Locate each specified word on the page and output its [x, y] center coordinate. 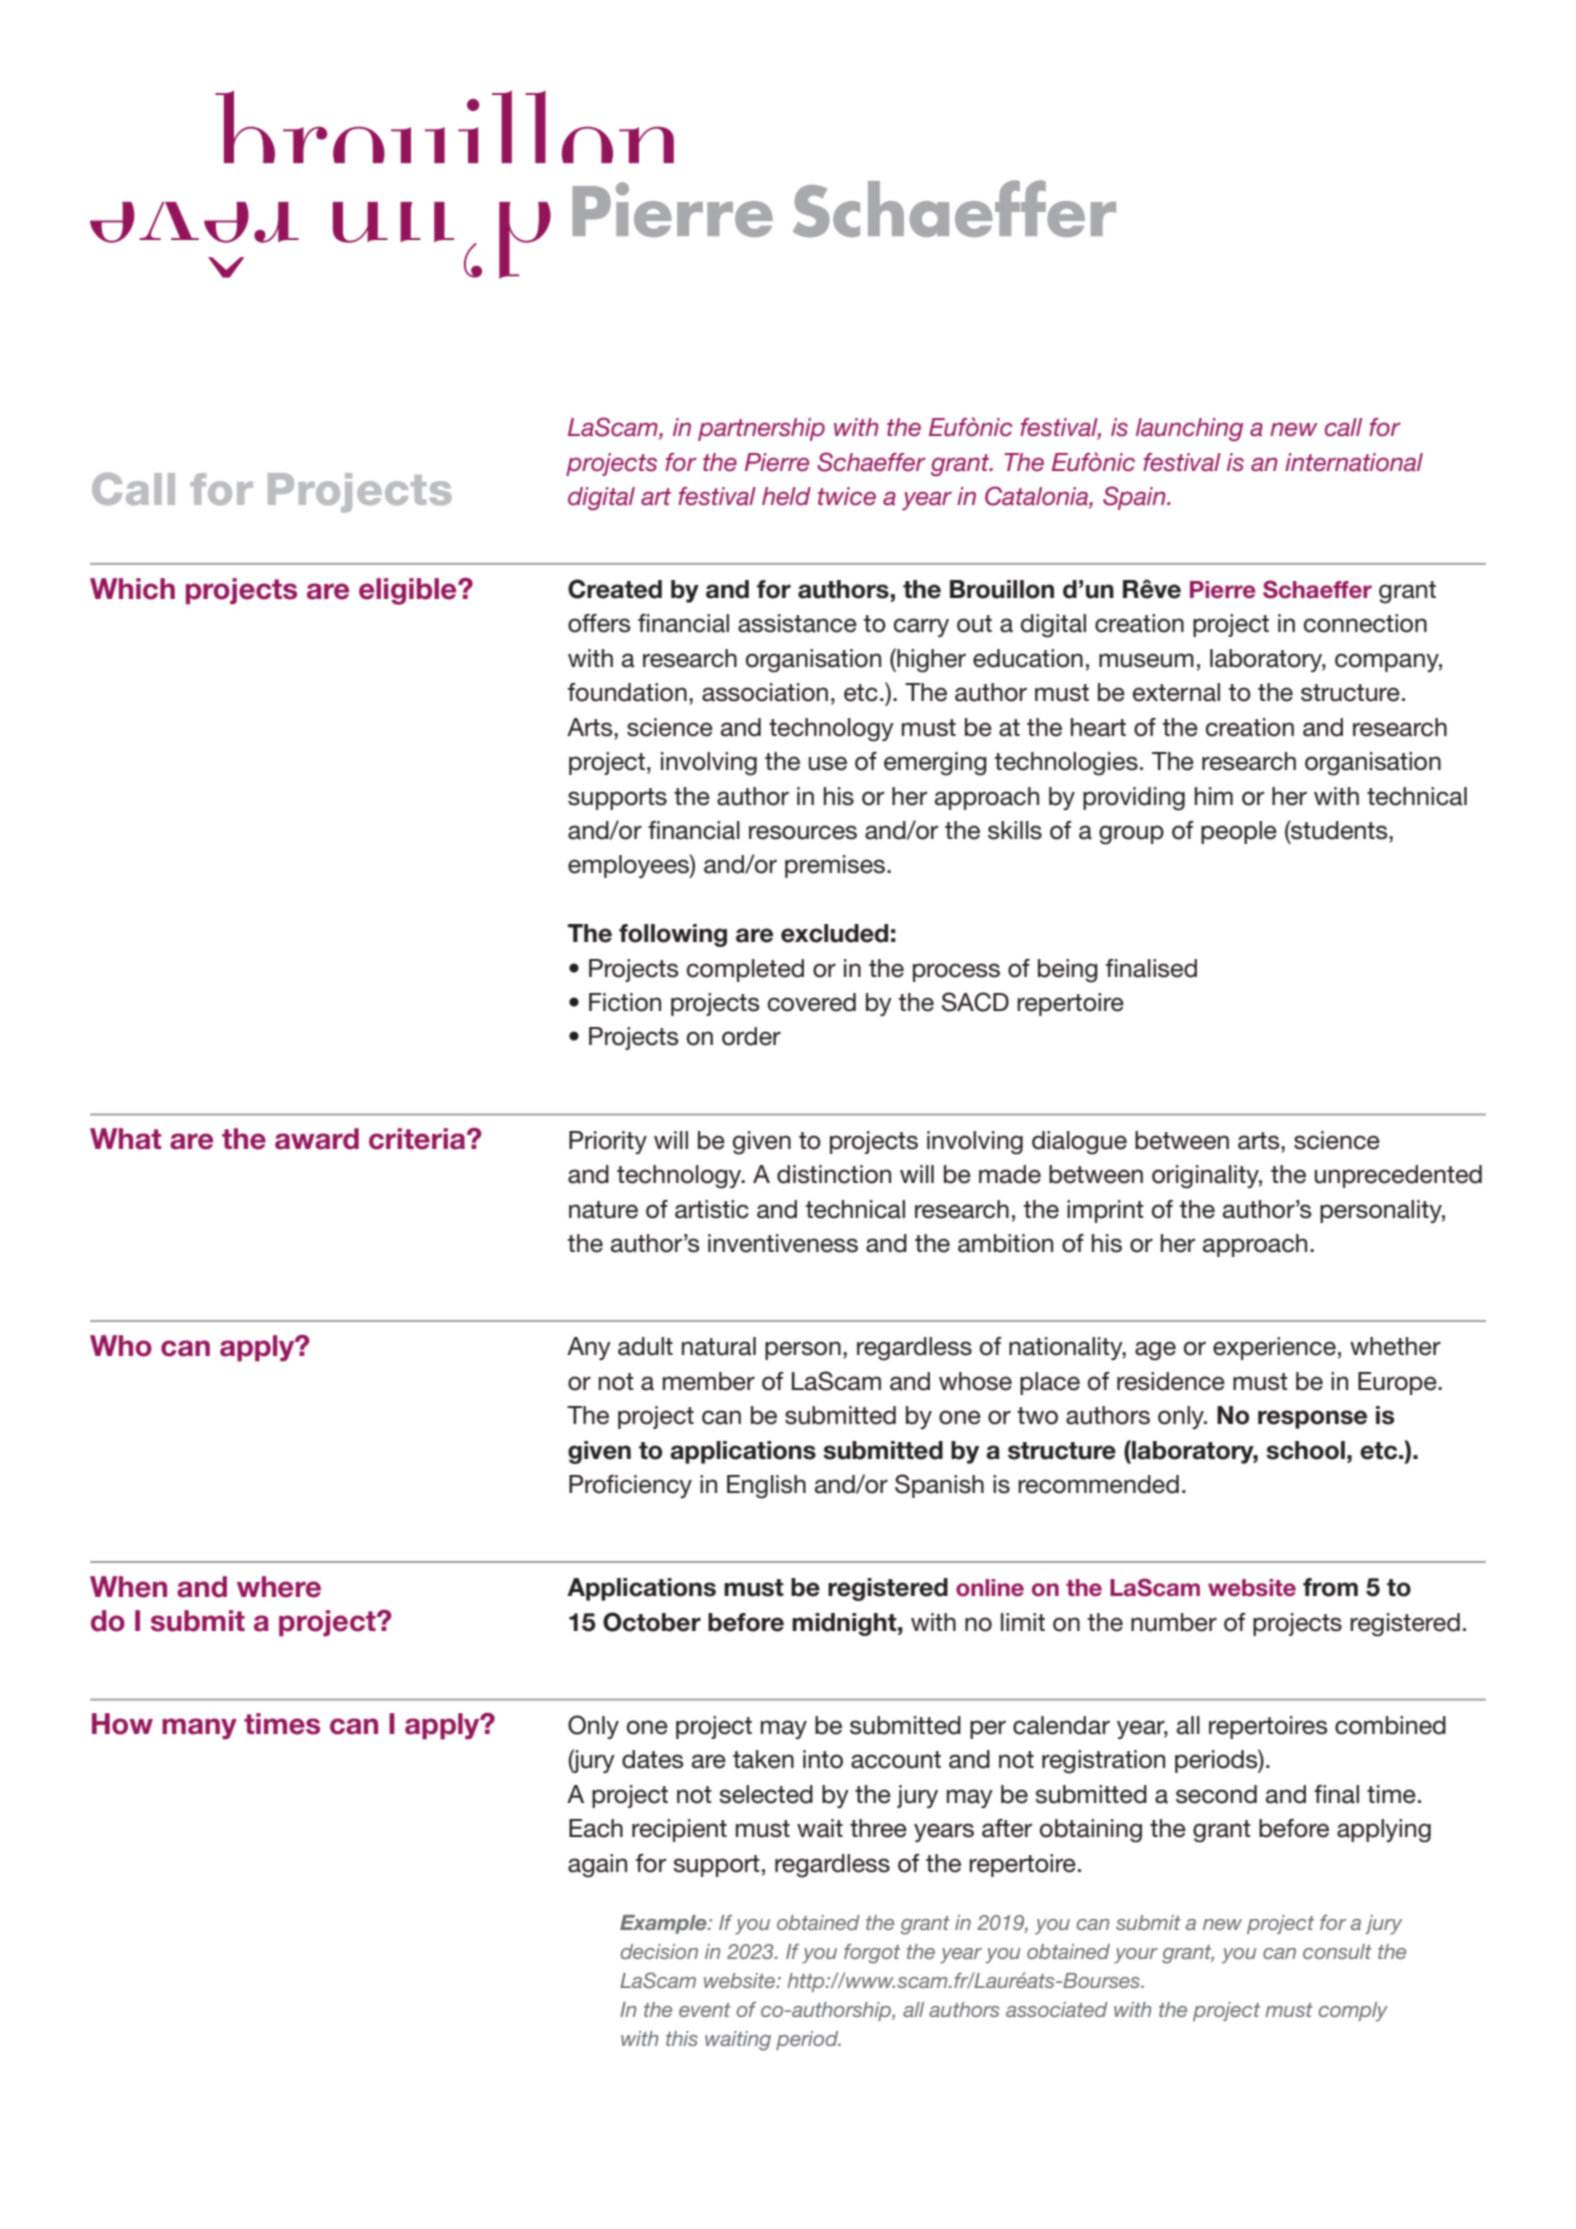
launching [1189, 429]
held [786, 496]
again [597, 1866]
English [766, 1487]
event [705, 2010]
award [317, 1139]
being [1068, 971]
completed [745, 970]
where [279, 1587]
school [1305, 1450]
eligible [409, 591]
